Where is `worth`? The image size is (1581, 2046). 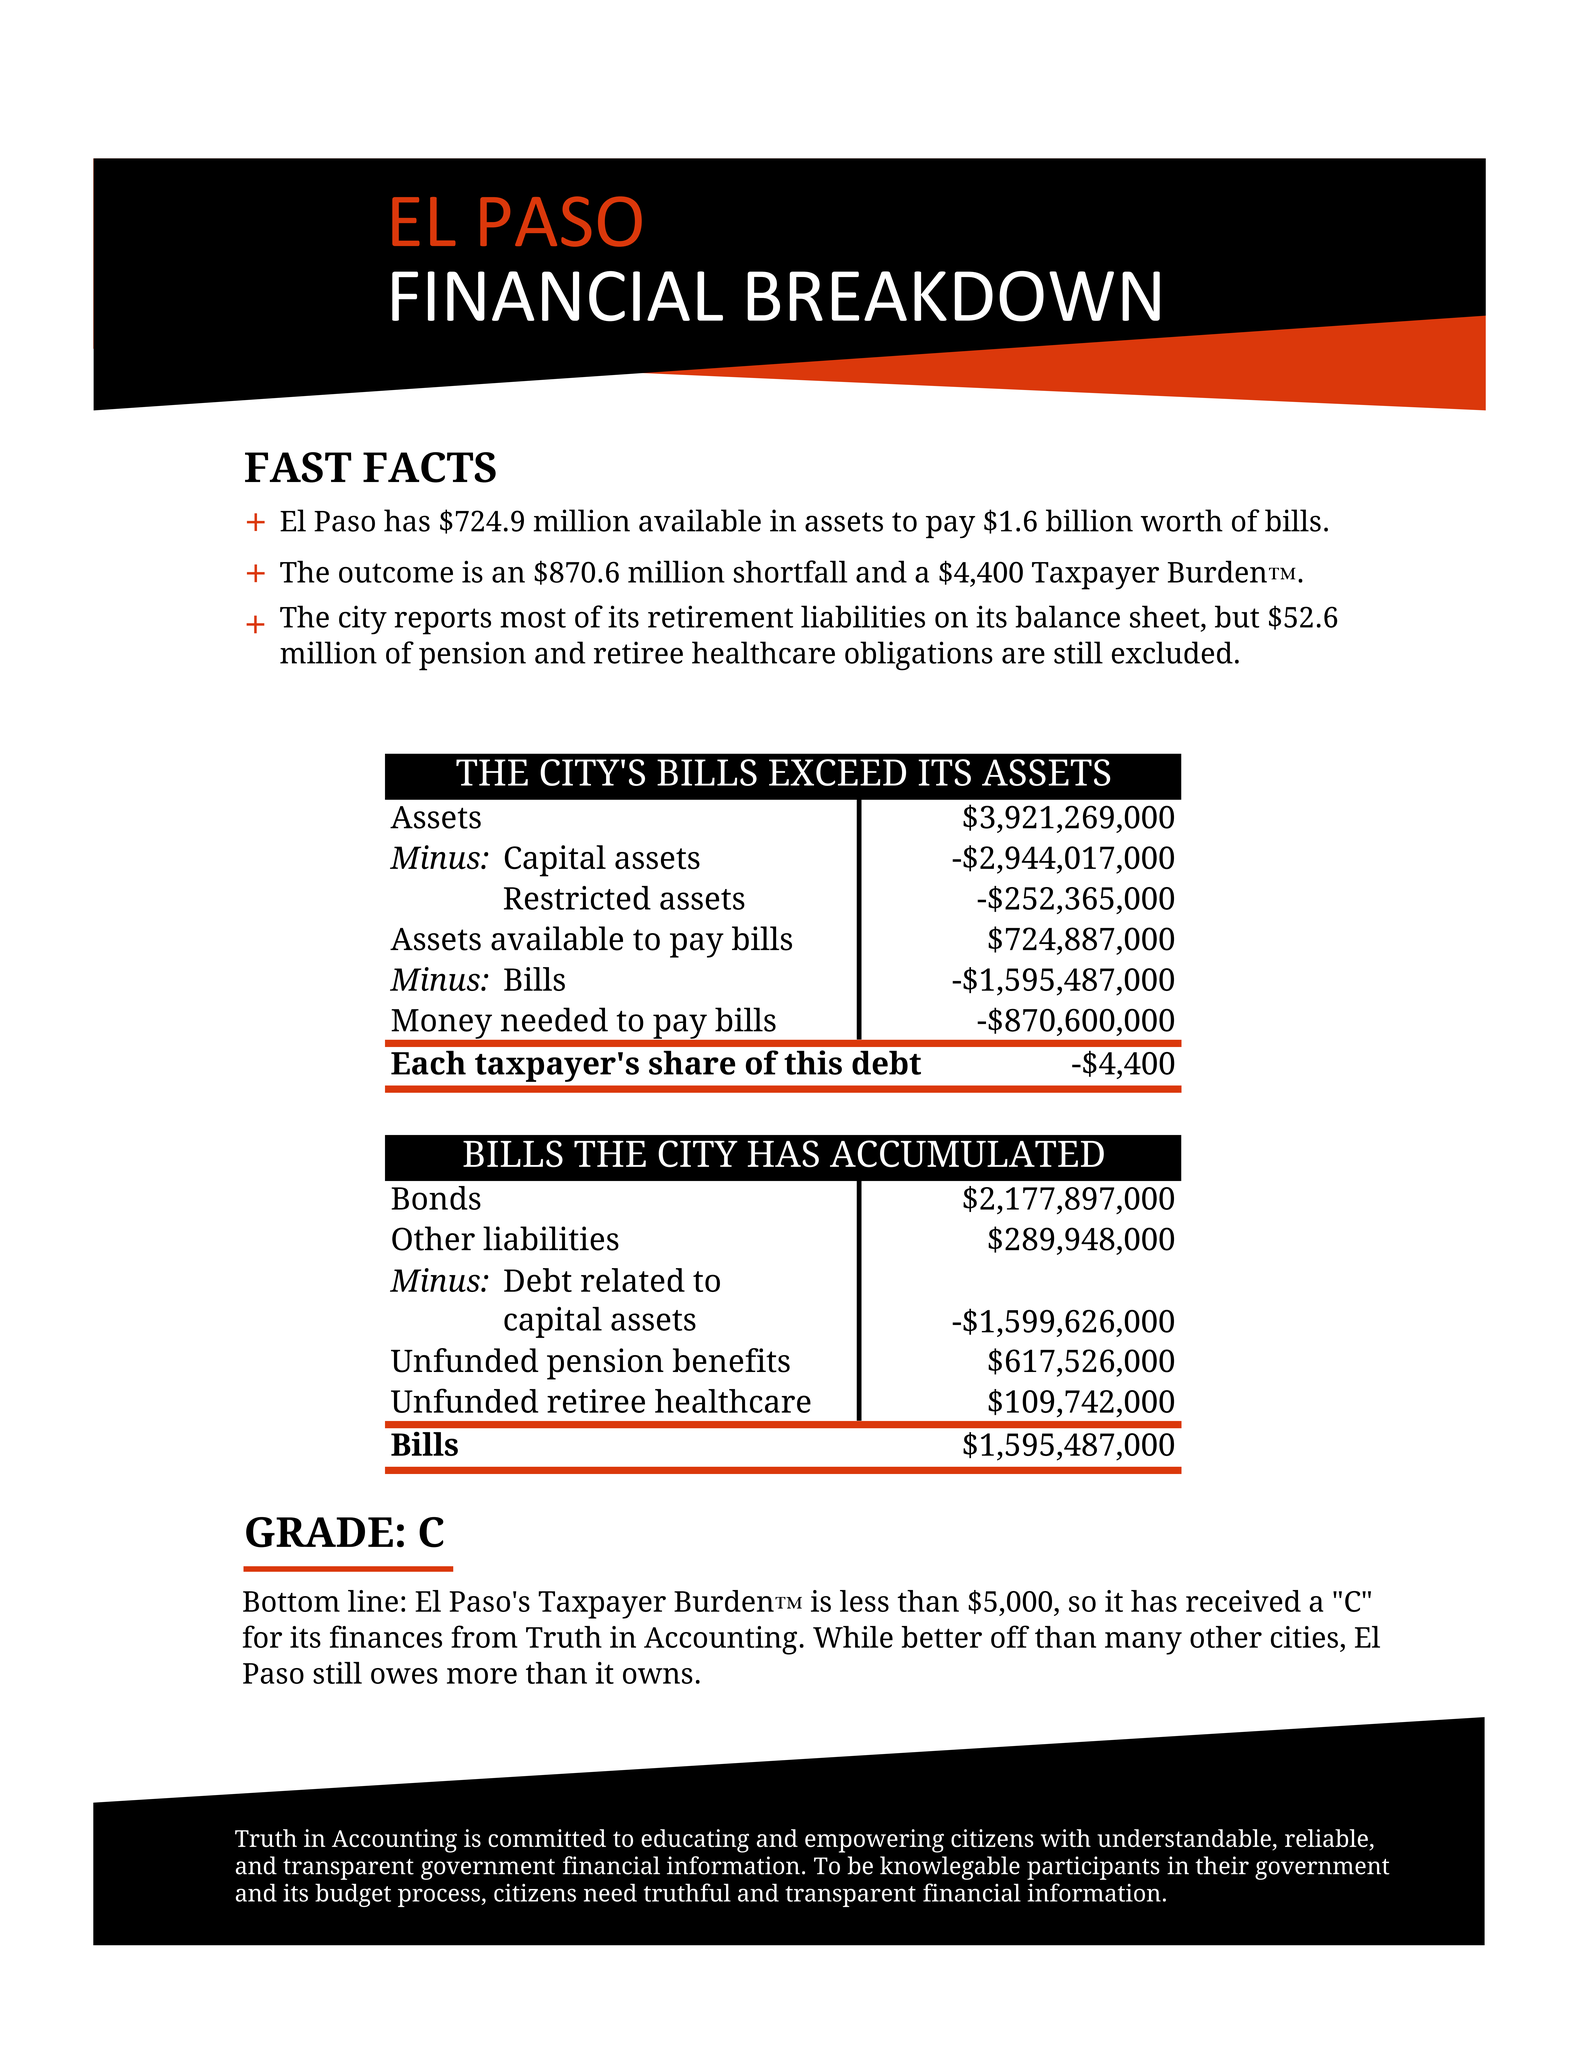
worth is located at coordinates (1182, 520).
